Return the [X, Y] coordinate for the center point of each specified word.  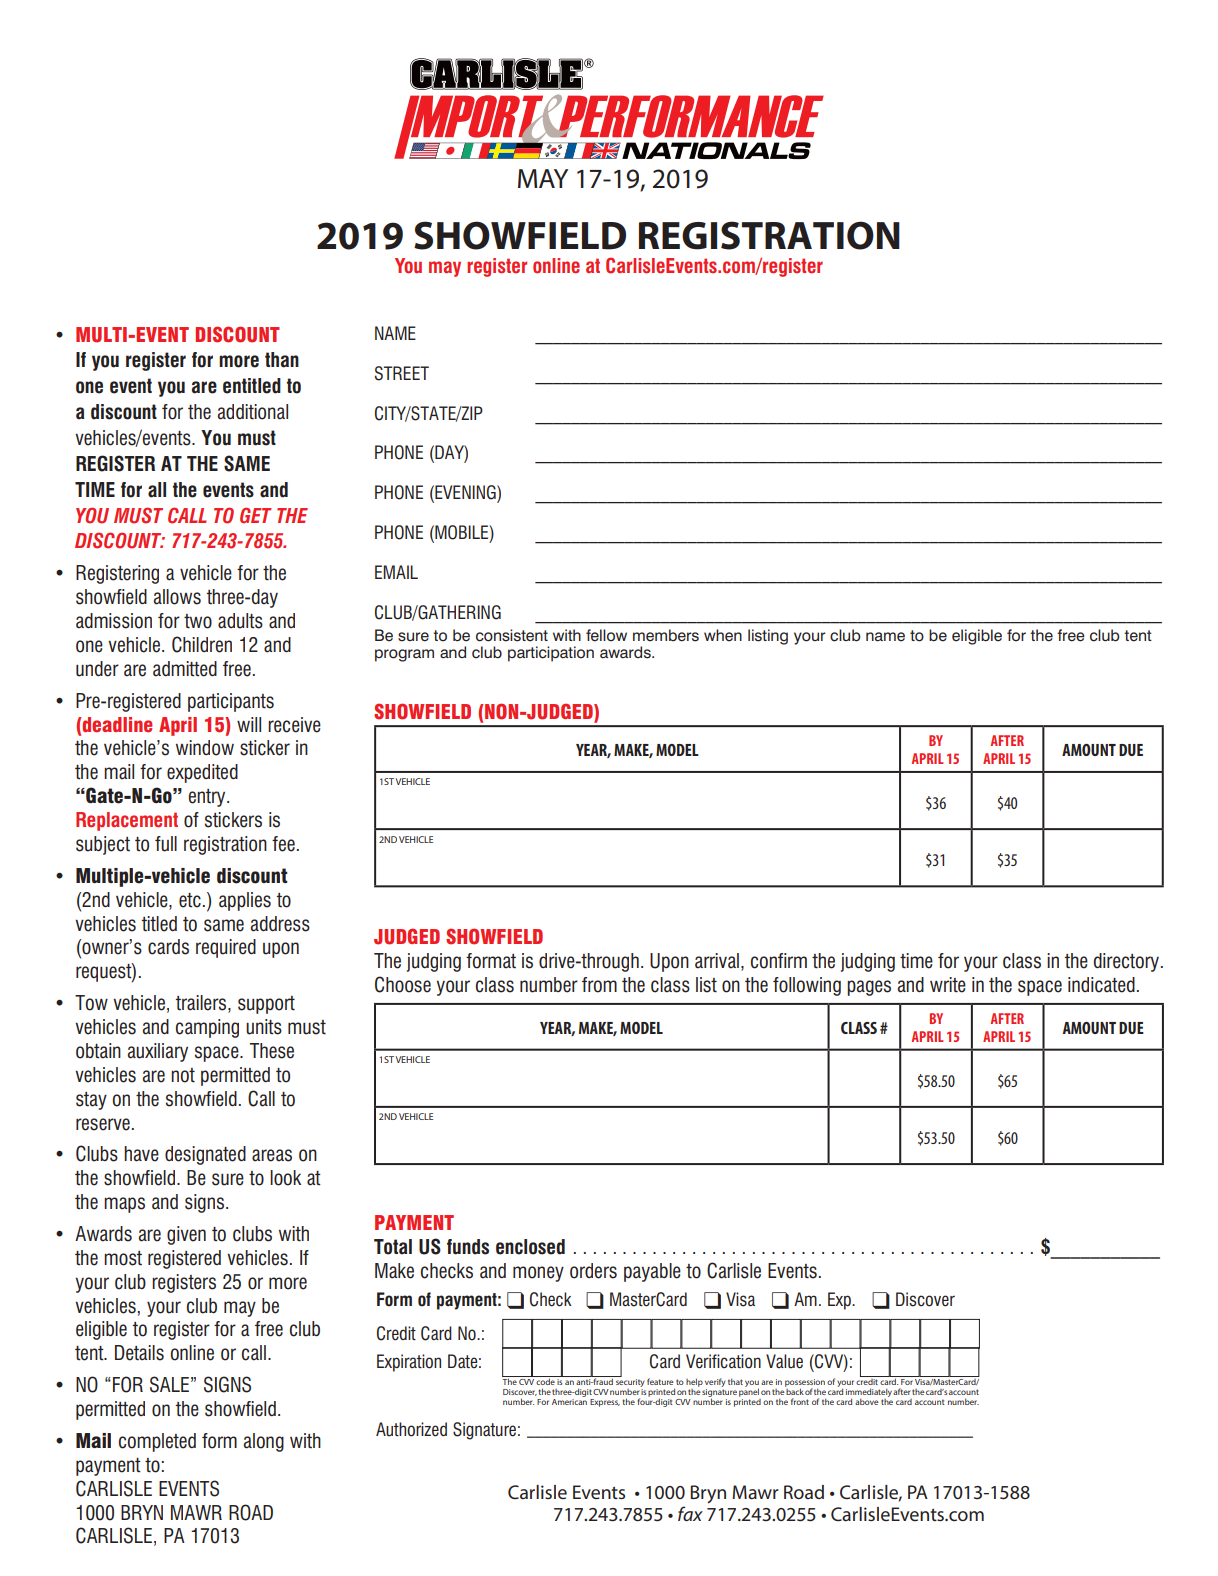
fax [690, 1513]
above [867, 1401]
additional [253, 412]
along [264, 1442]
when [723, 635]
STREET [402, 373]
